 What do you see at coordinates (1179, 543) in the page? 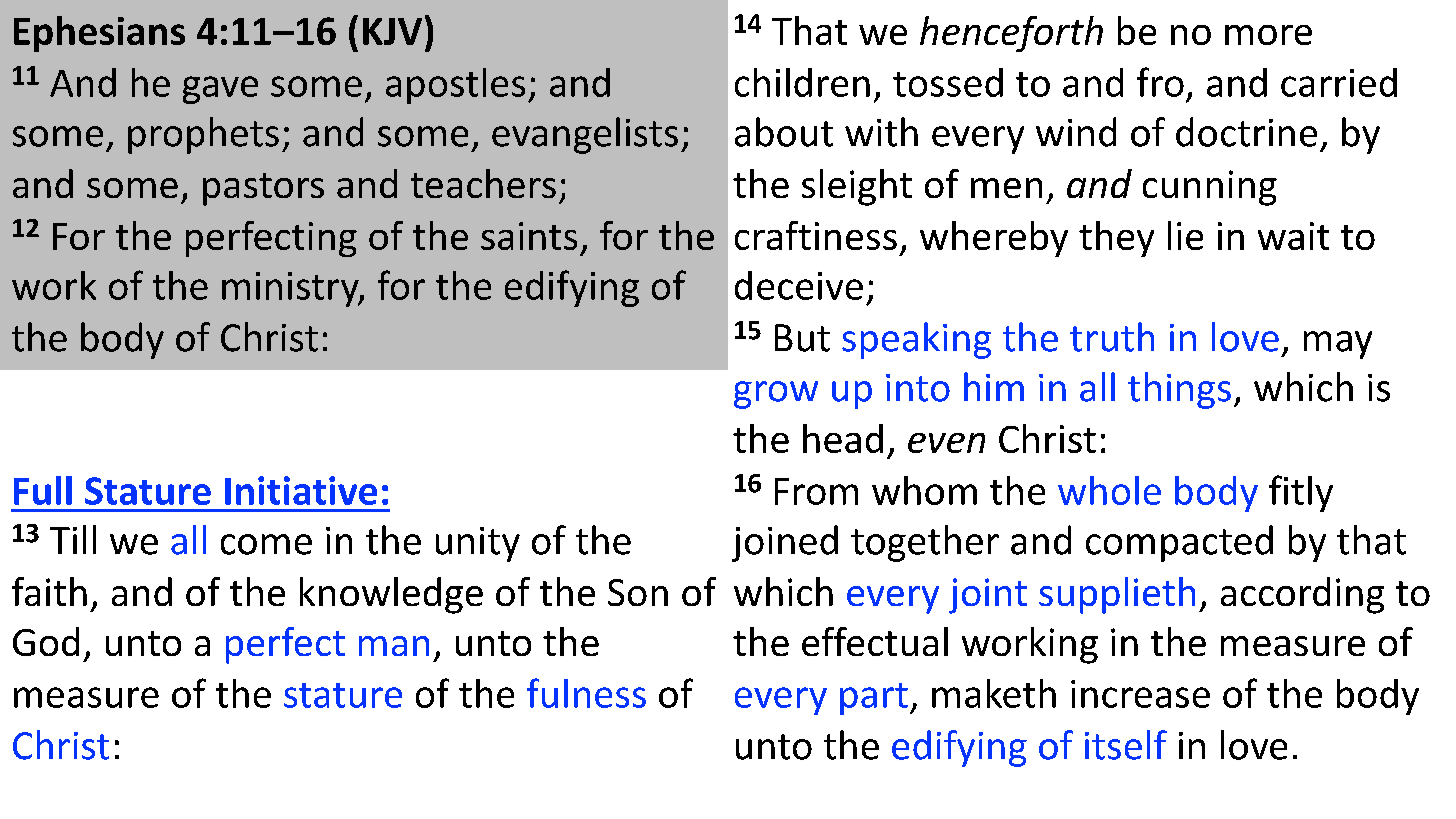
I see `compacted` at bounding box center [1179, 543].
